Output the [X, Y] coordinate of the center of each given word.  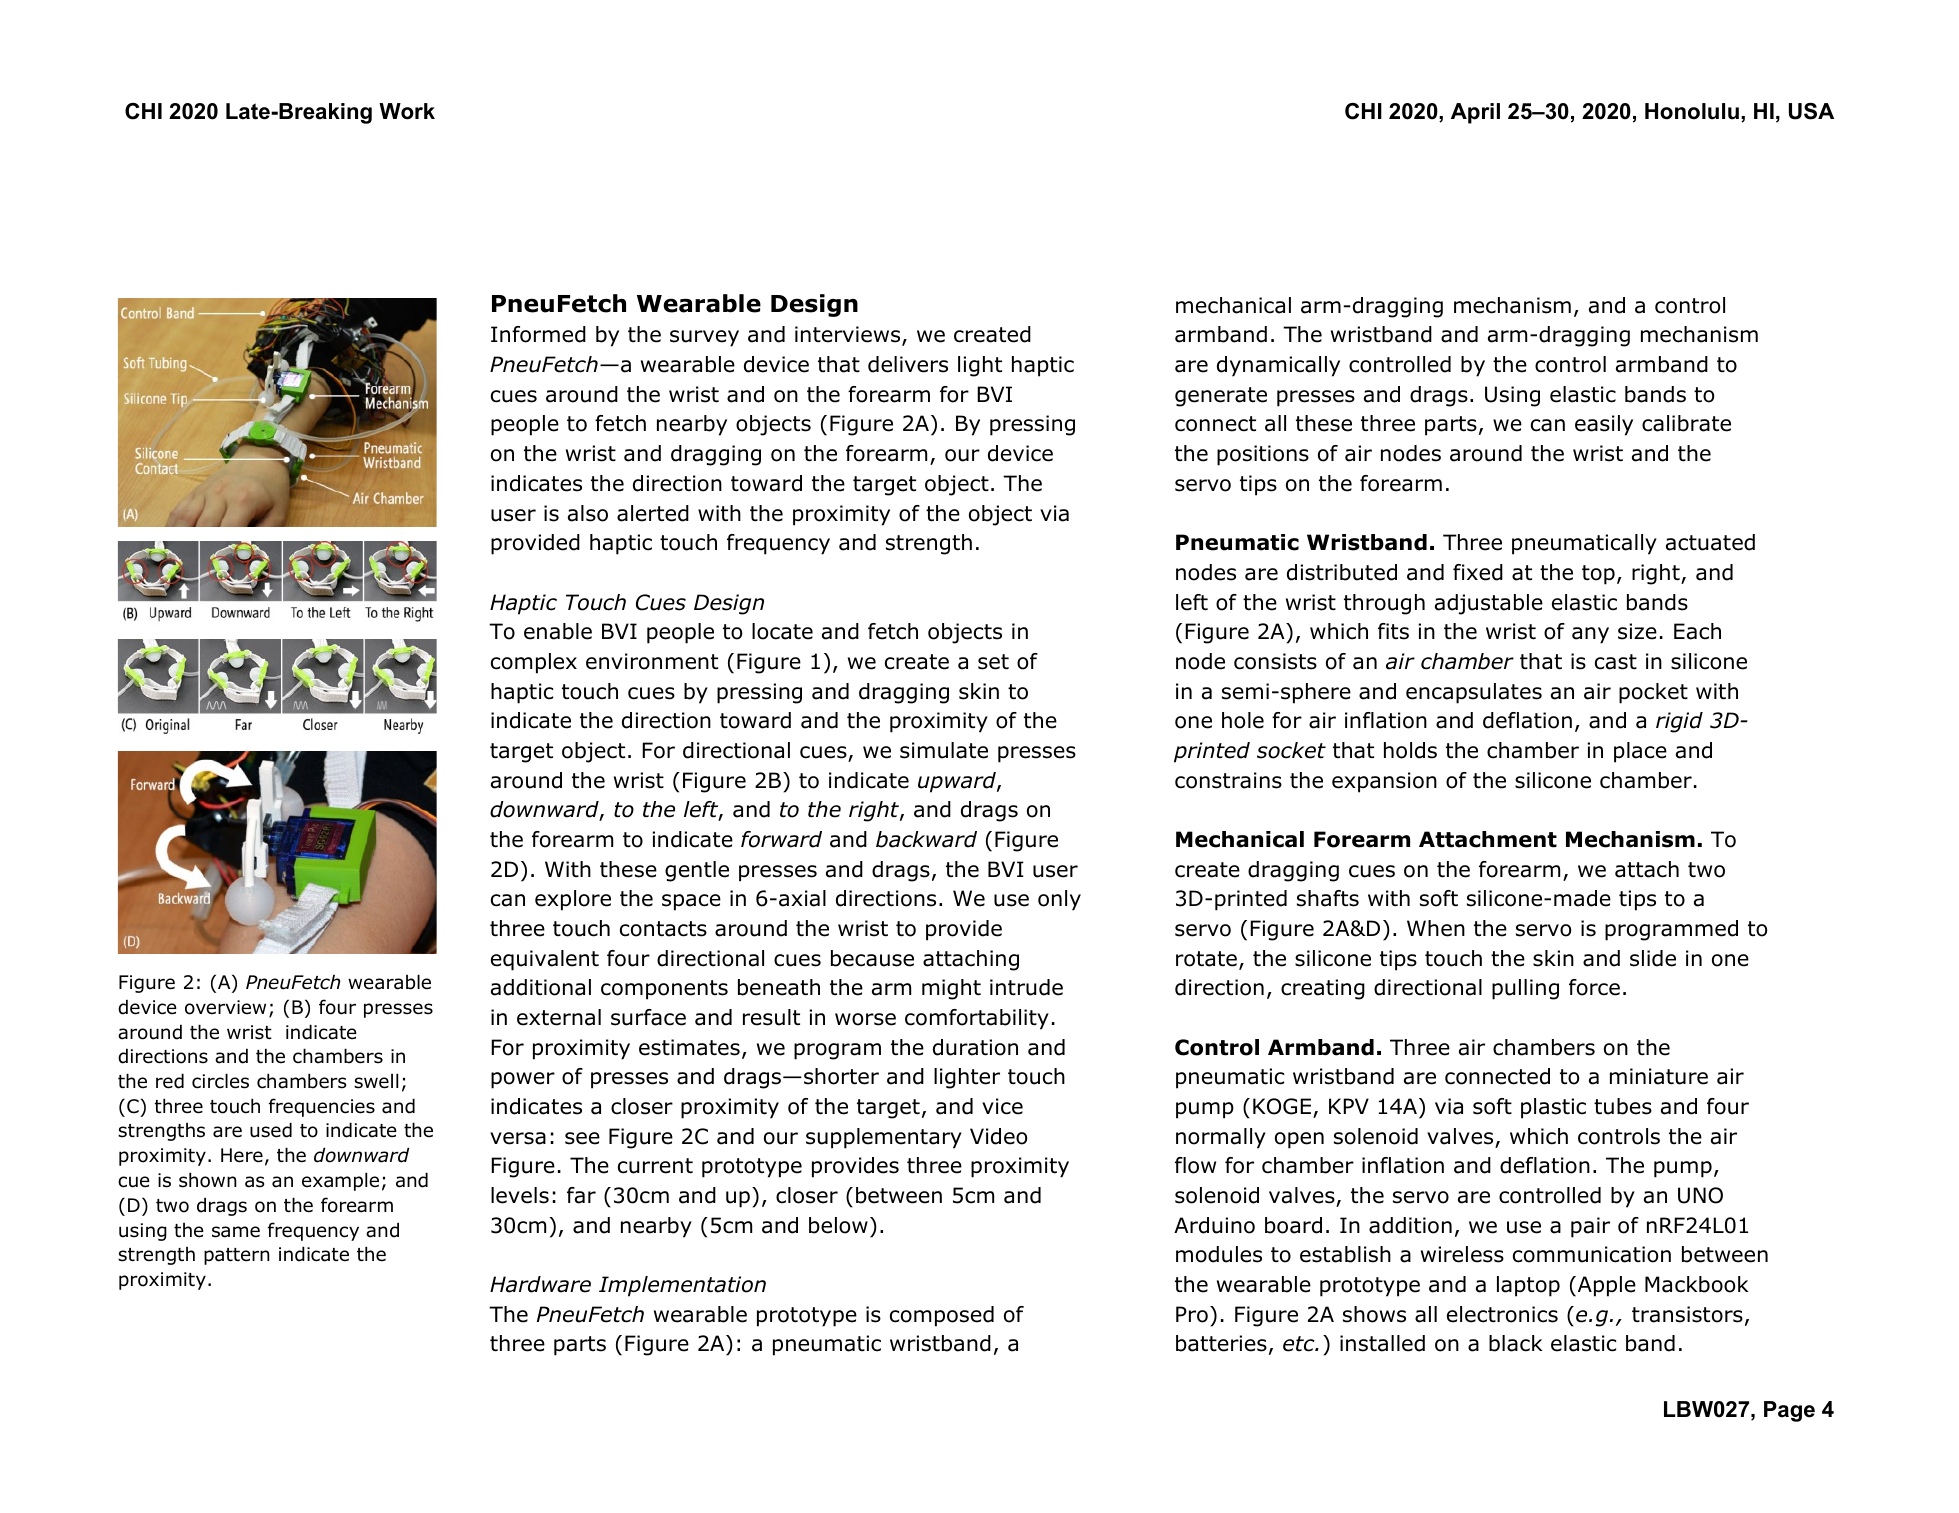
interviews [849, 336]
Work [407, 111]
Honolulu [1692, 111]
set [993, 662]
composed [942, 1316]
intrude [1026, 987]
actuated [1710, 542]
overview [225, 1007]
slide [1653, 958]
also [588, 513]
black [1515, 1343]
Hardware [540, 1284]
